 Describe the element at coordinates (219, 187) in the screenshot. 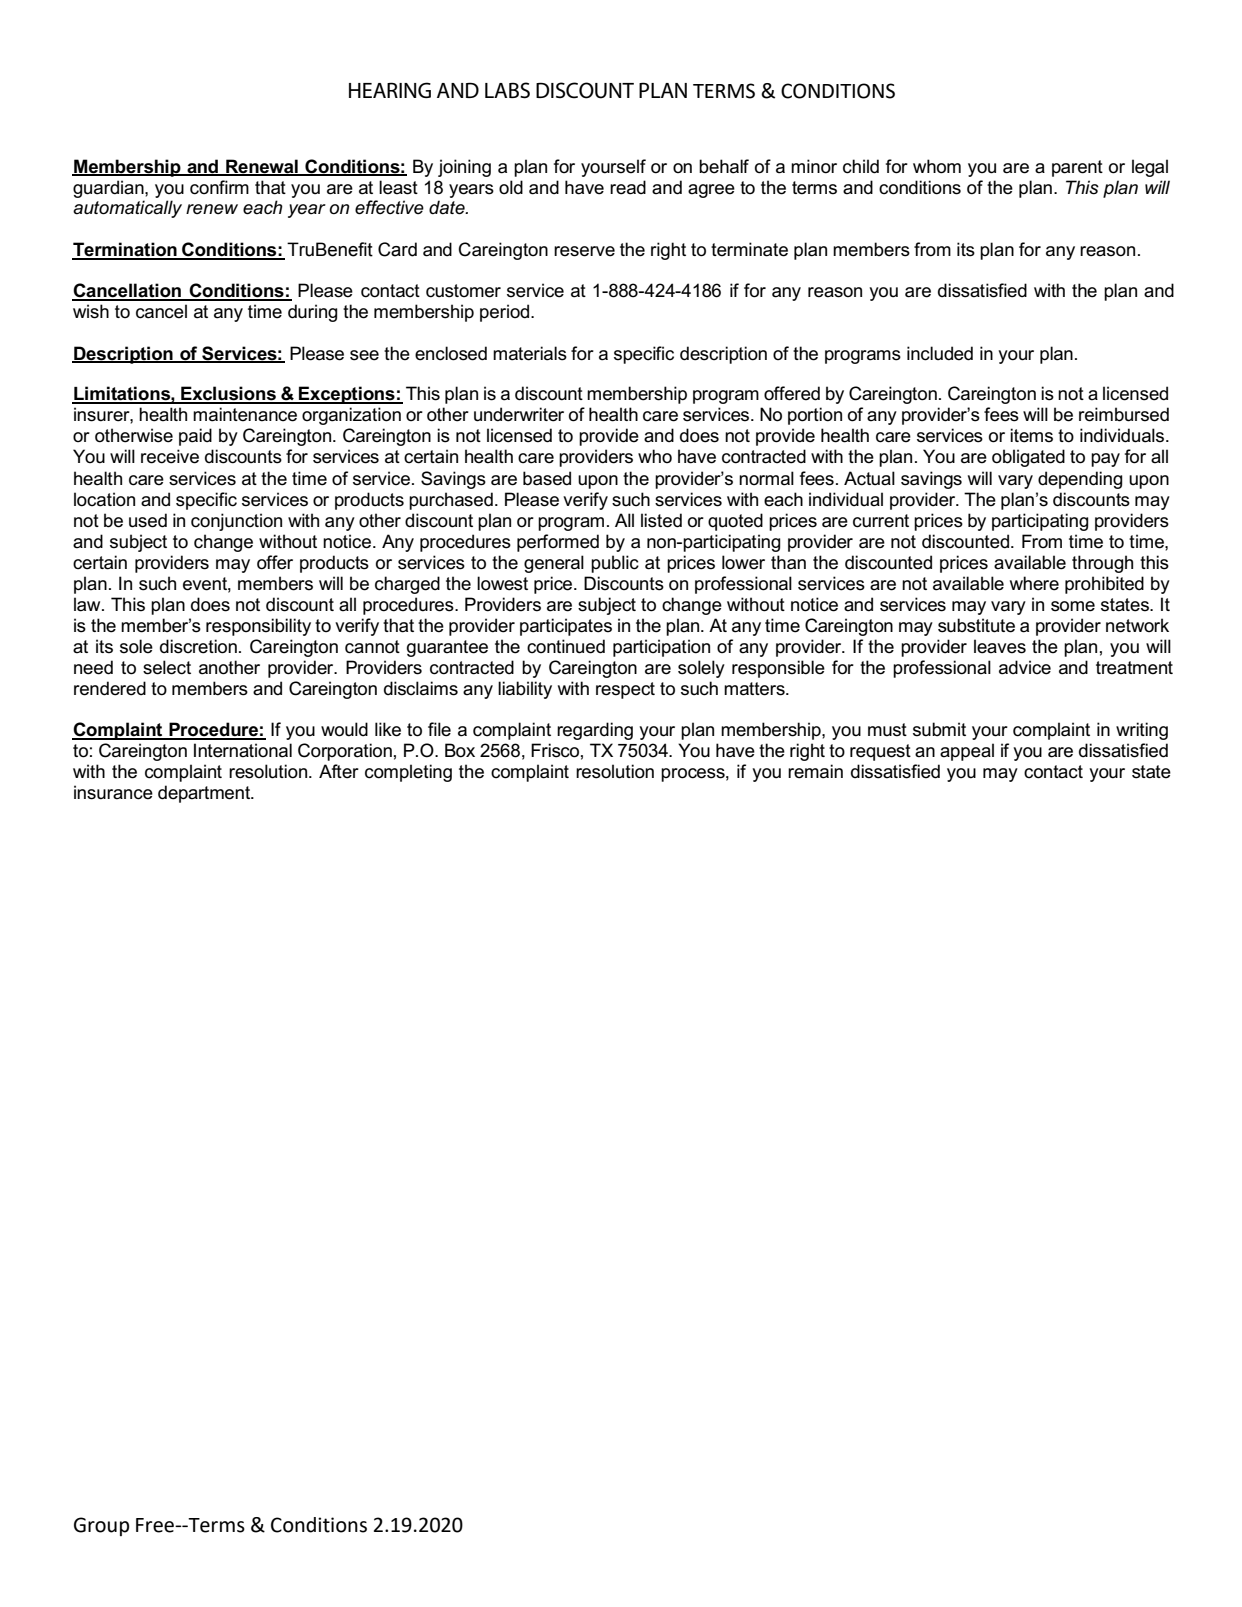

I see `confirm` at that location.
